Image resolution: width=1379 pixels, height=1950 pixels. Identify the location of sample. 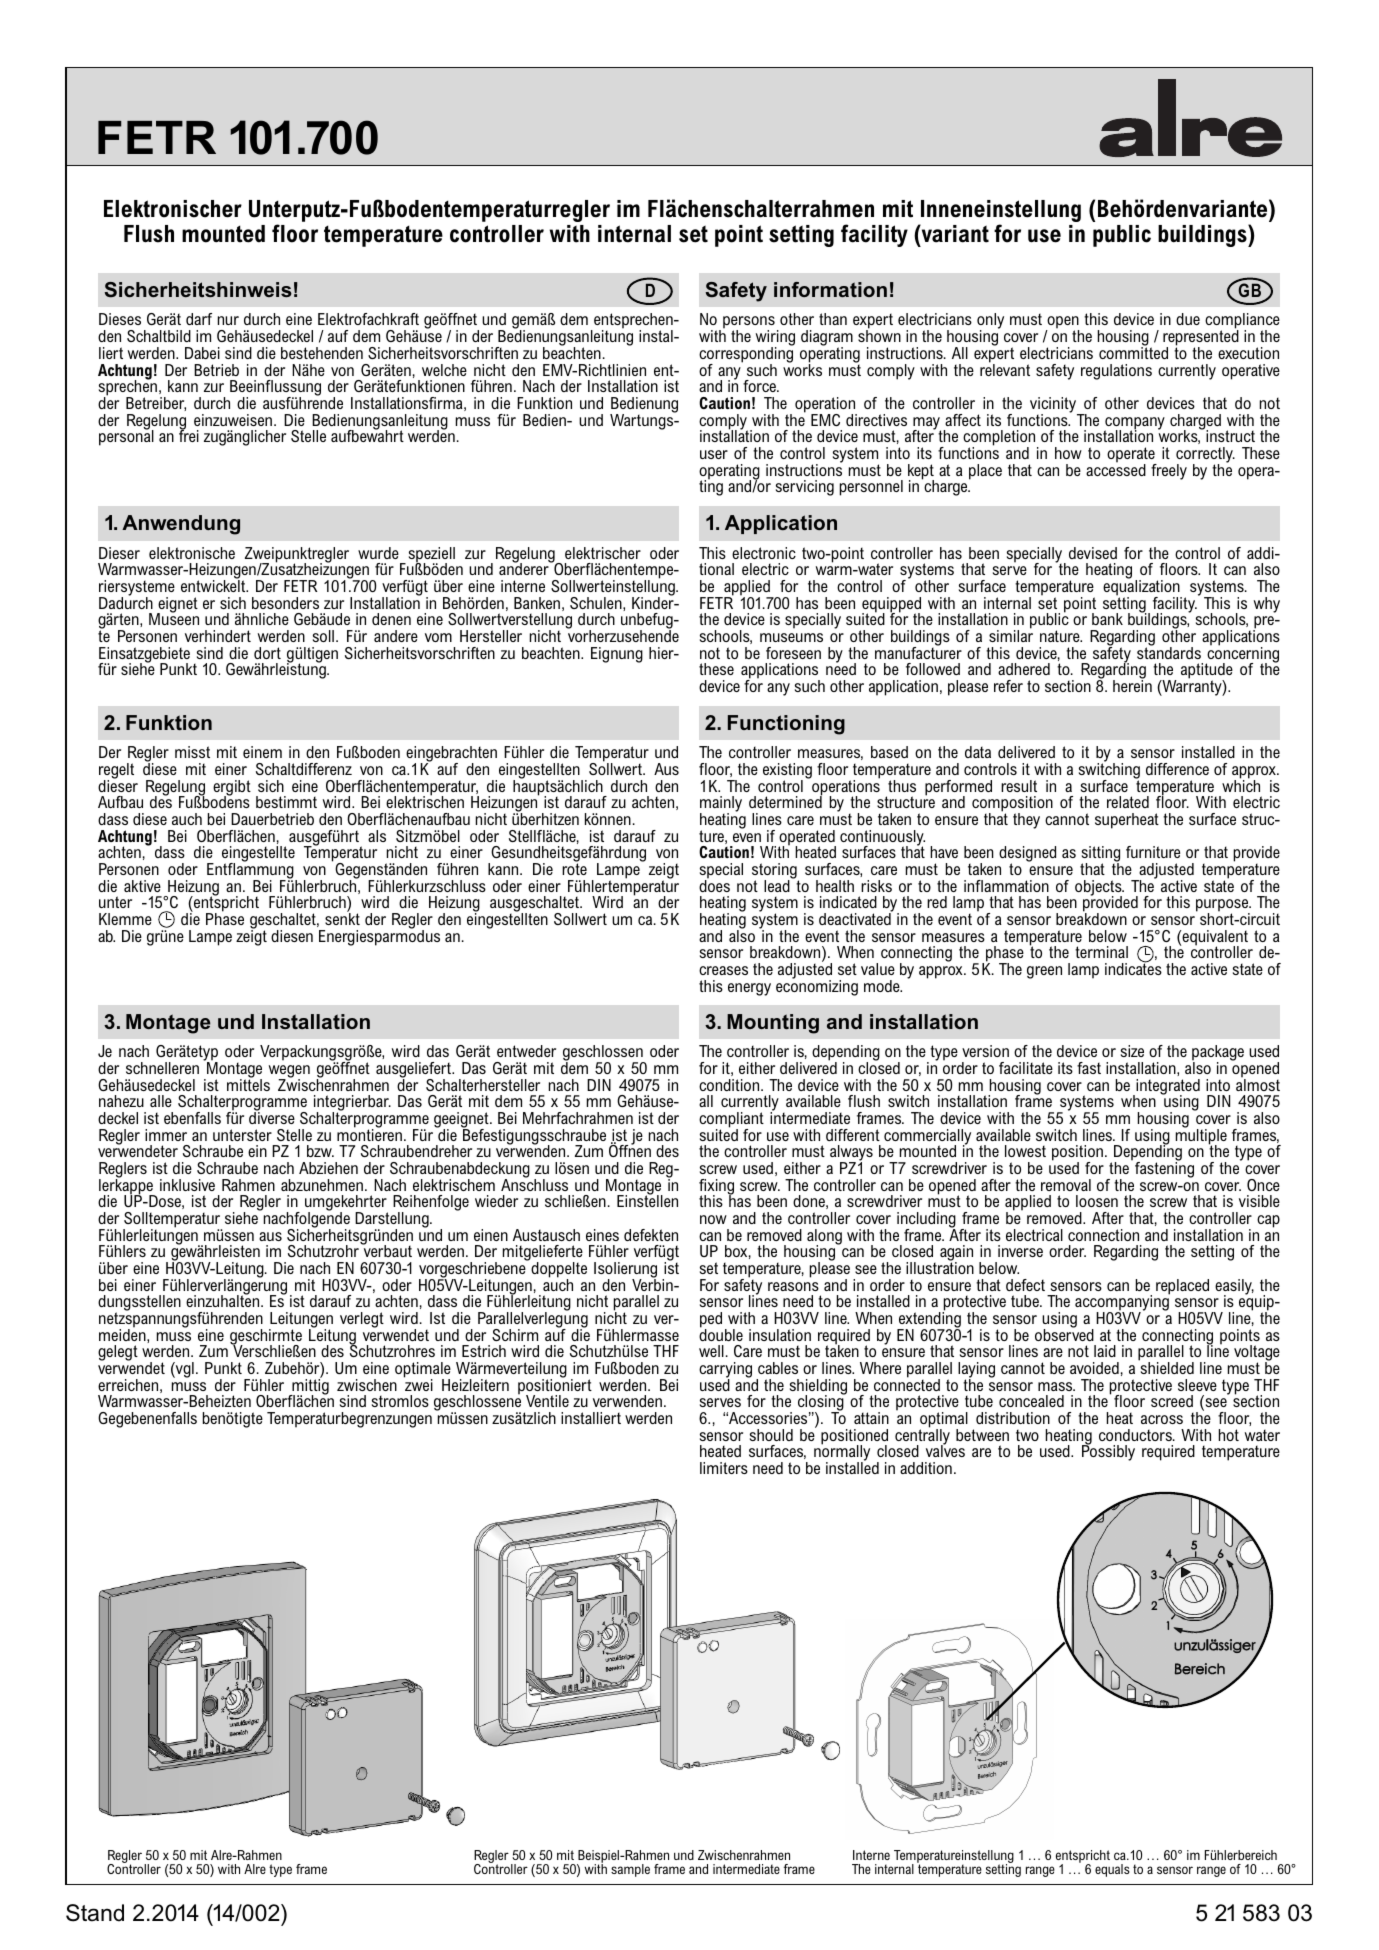
(630, 1870).
